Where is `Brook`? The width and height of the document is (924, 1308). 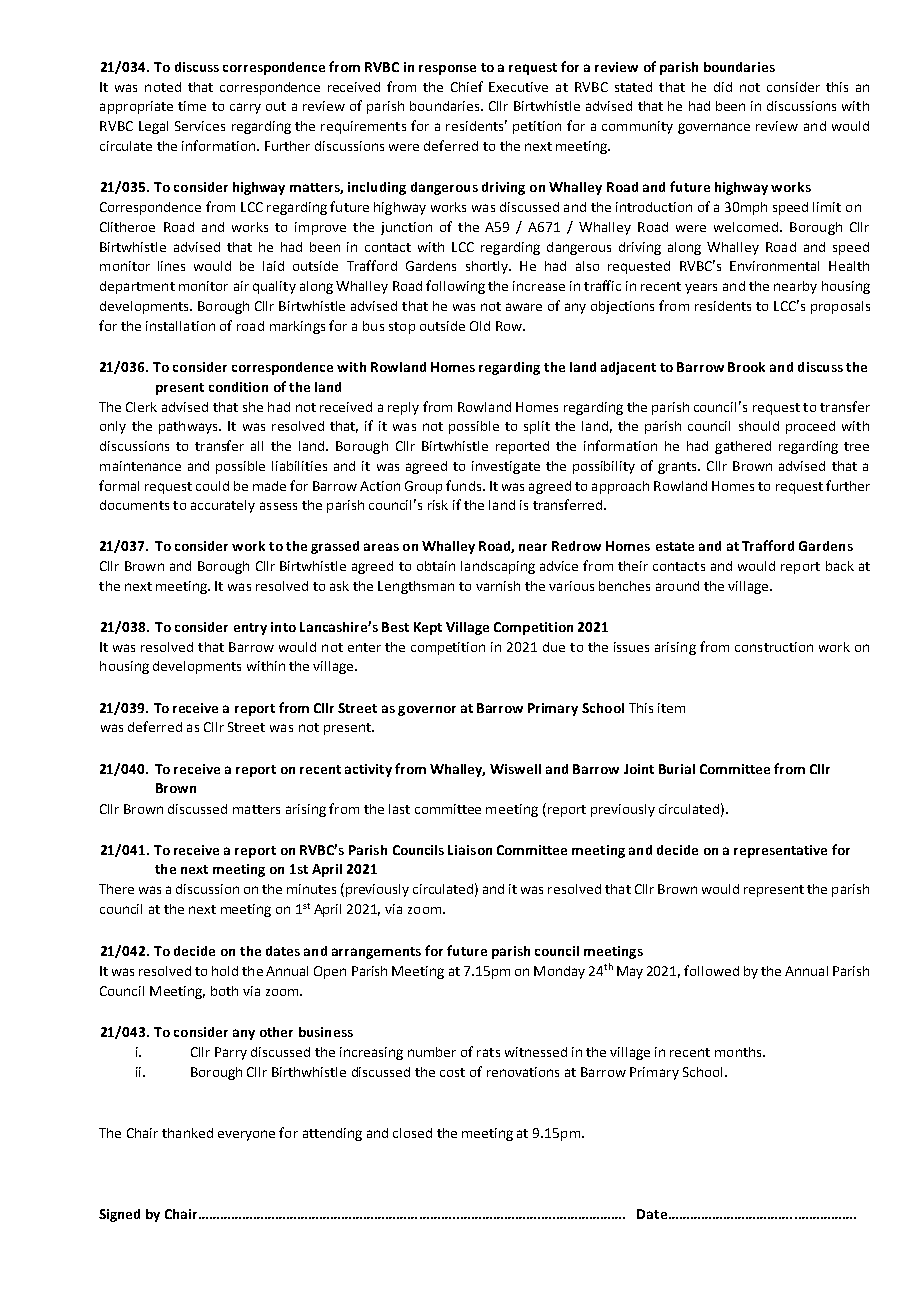
Brook is located at coordinates (746, 367).
